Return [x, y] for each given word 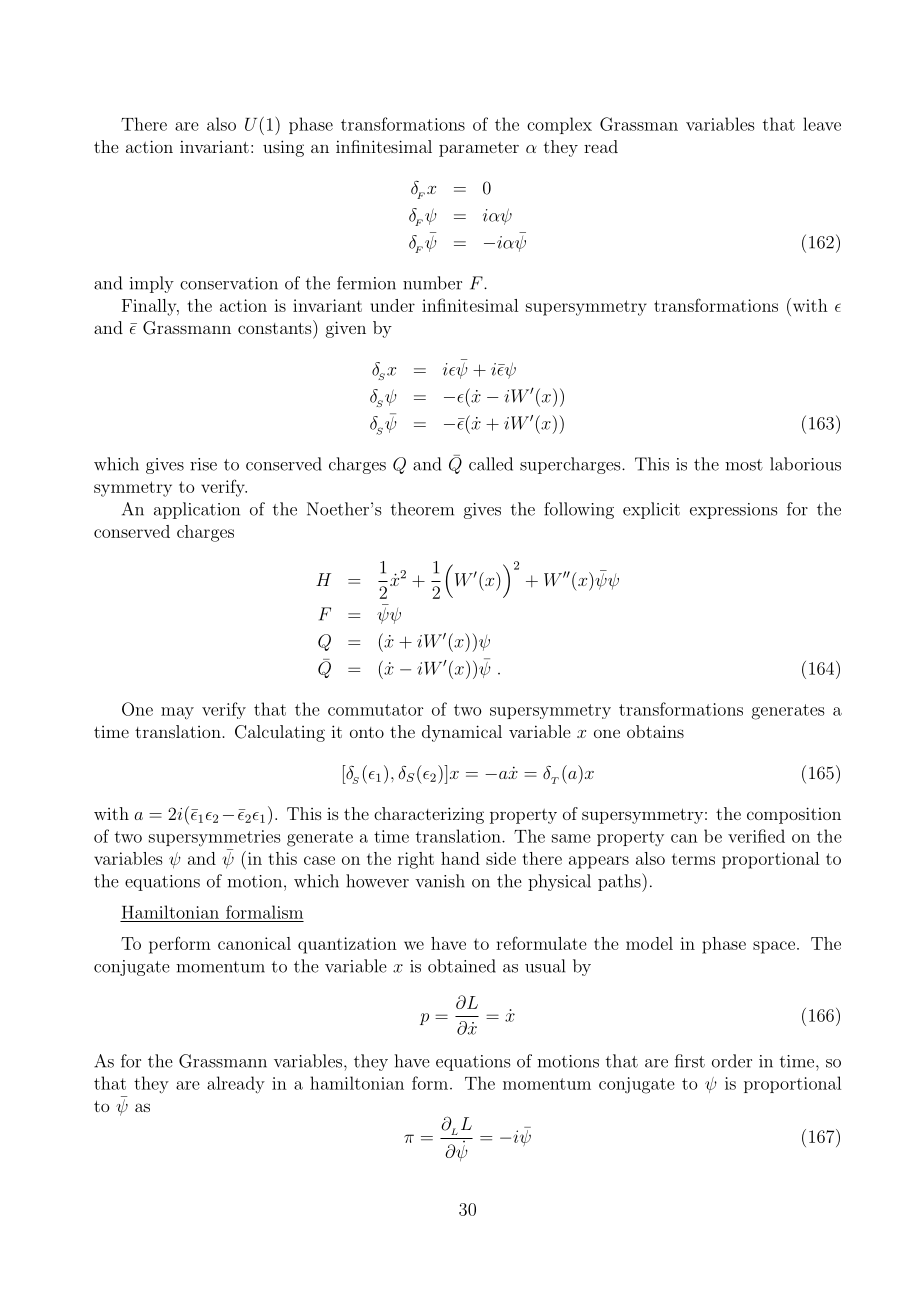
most [744, 465]
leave [822, 124]
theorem [422, 509]
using [283, 148]
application [197, 510]
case [319, 860]
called [491, 464]
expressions [733, 511]
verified [756, 836]
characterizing [429, 815]
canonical [254, 943]
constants [276, 327]
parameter [479, 149]
